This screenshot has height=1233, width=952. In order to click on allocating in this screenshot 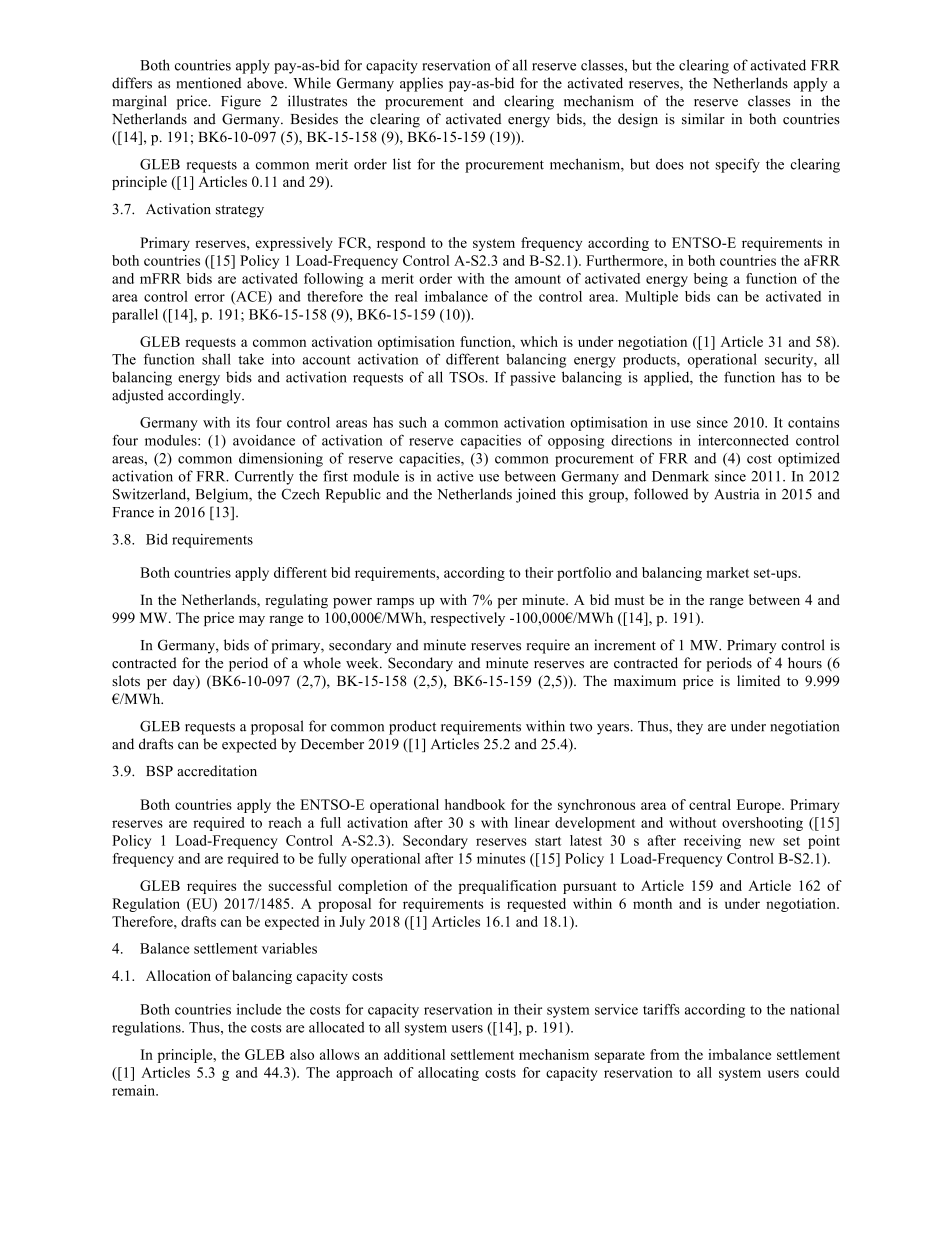, I will do `click(448, 1074)`.
